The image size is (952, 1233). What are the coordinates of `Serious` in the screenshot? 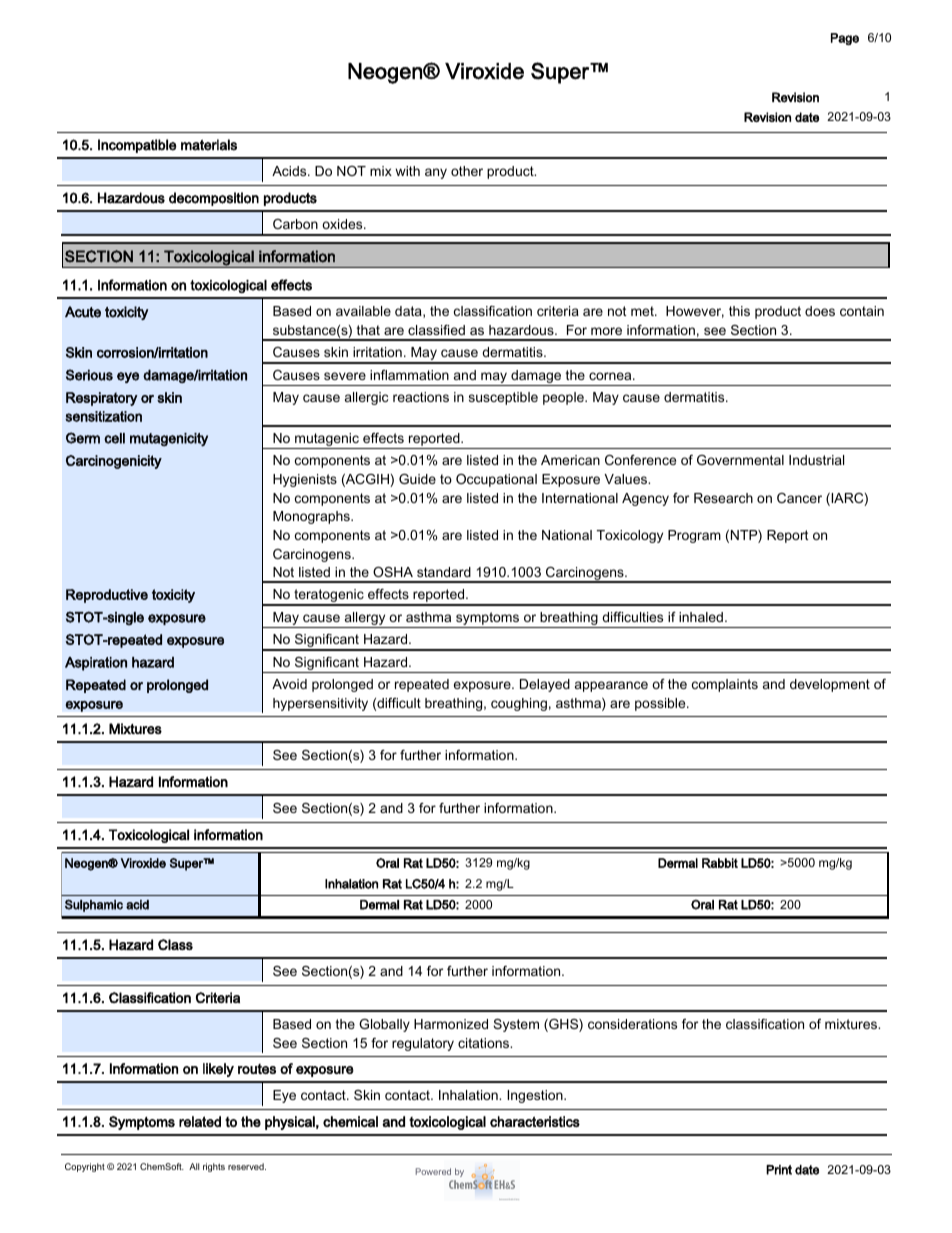 It's located at (89, 375).
